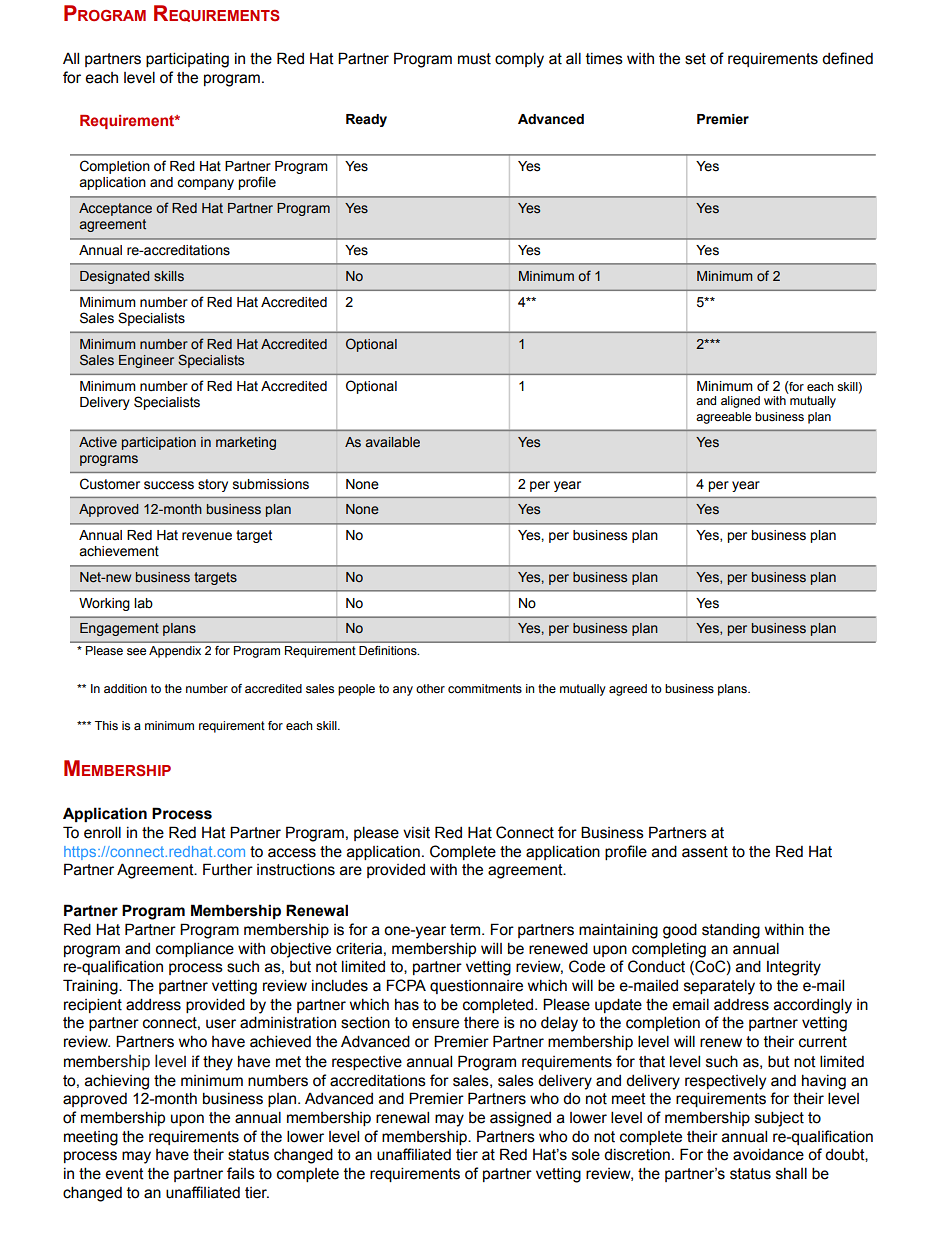 The width and height of the screenshot is (952, 1233). What do you see at coordinates (393, 442) in the screenshot?
I see `available` at bounding box center [393, 442].
